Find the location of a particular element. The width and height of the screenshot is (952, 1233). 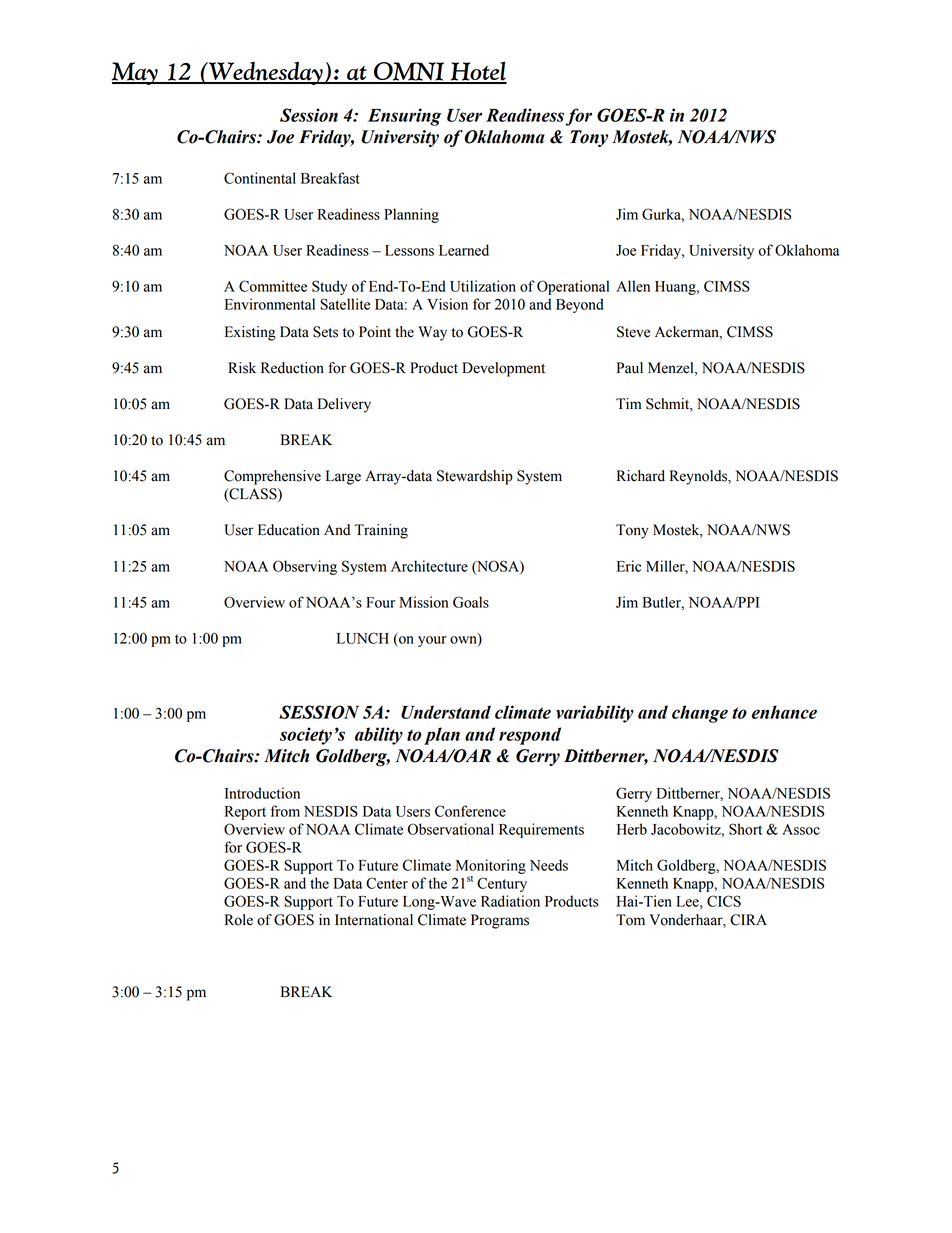

change is located at coordinates (700, 714).
